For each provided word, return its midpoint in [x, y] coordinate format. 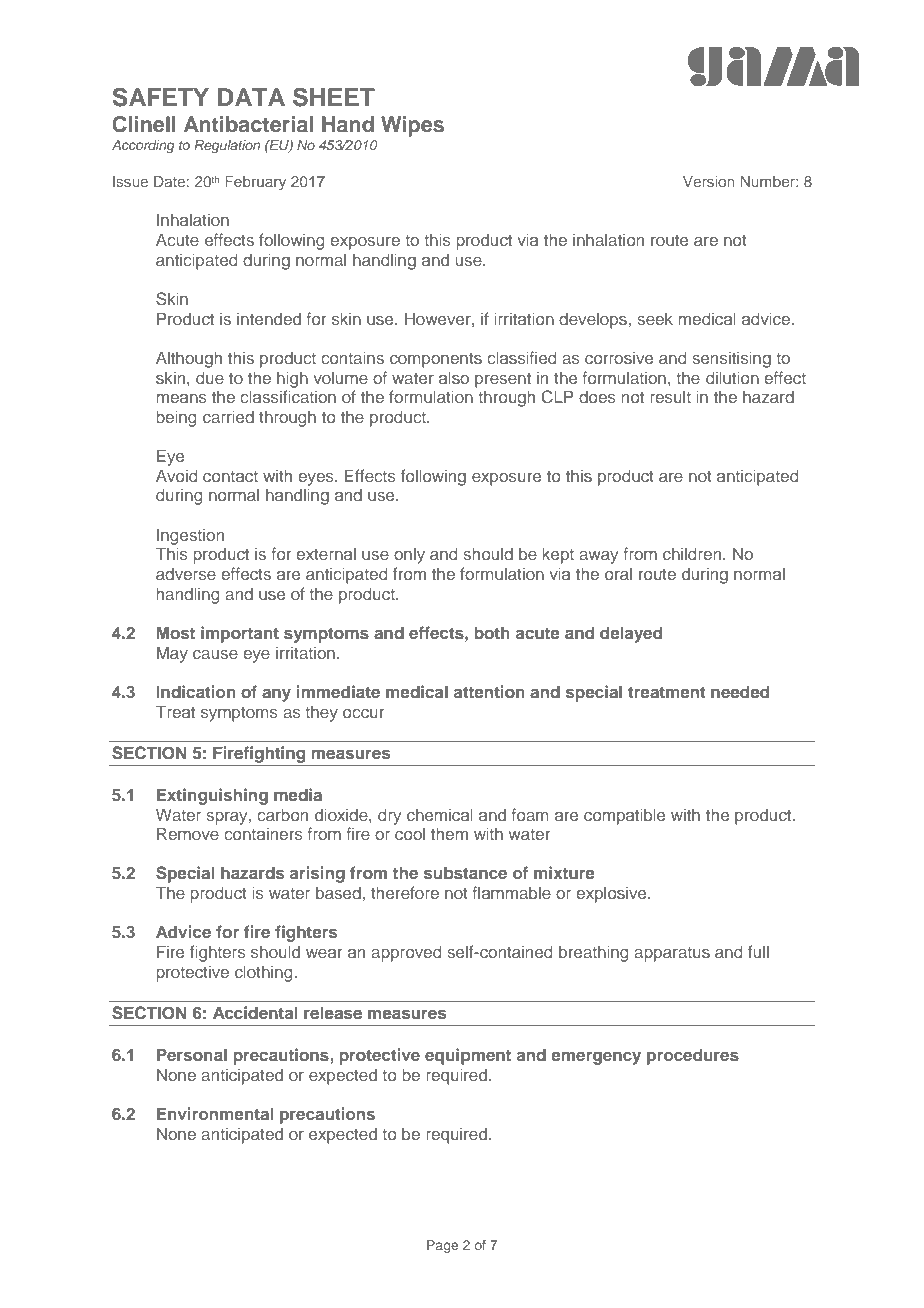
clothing [264, 973]
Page [442, 1246]
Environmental [215, 1113]
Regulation [227, 146]
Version [709, 181]
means [181, 398]
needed [740, 691]
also [454, 377]
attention [489, 691]
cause [215, 654]
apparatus [672, 954]
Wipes [412, 126]
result [670, 396]
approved [406, 953]
